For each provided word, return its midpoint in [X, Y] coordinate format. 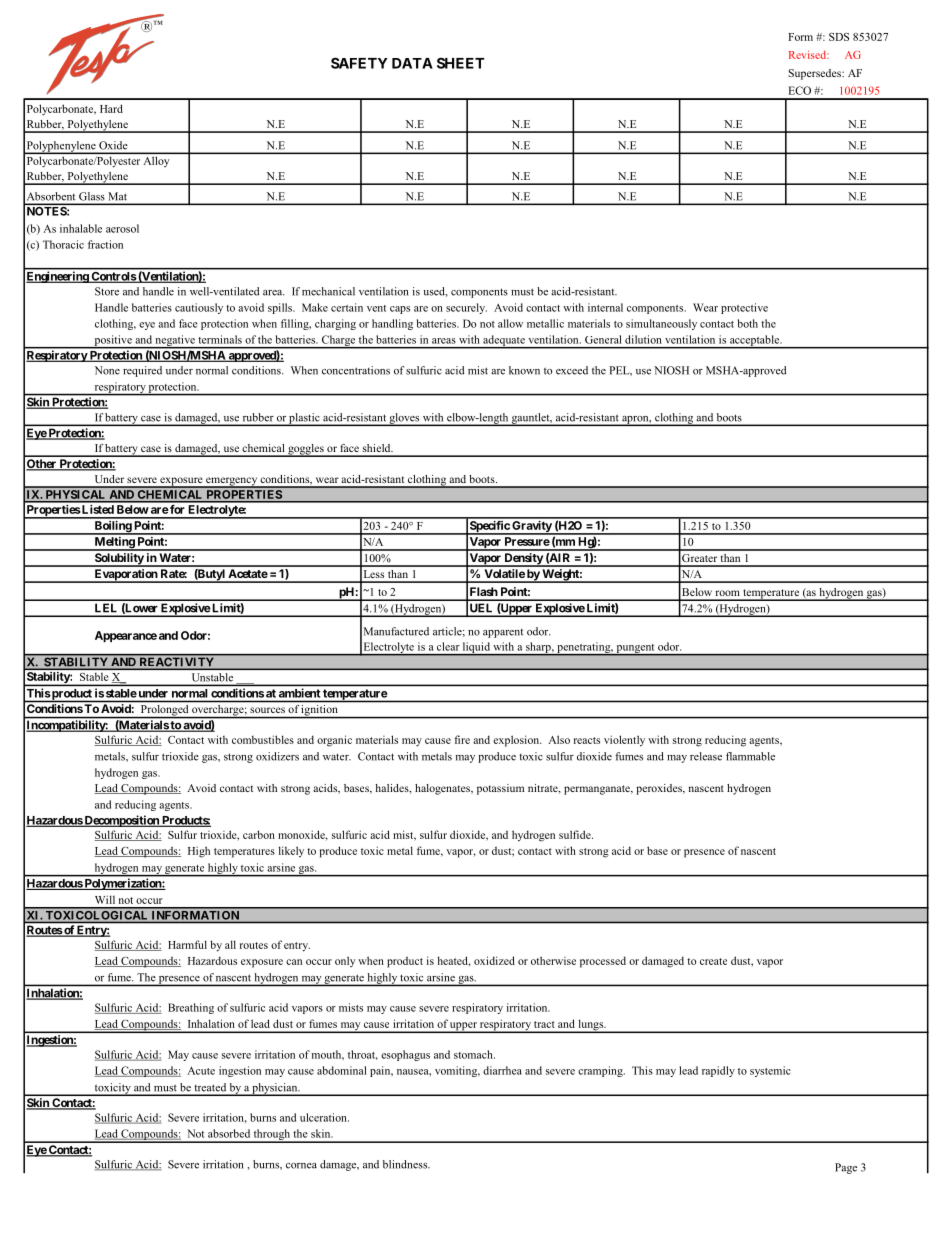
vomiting [457, 1071]
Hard [111, 108]
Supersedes [816, 74]
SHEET [460, 63]
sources [267, 710]
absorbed [229, 1133]
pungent [635, 649]
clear [448, 646]
